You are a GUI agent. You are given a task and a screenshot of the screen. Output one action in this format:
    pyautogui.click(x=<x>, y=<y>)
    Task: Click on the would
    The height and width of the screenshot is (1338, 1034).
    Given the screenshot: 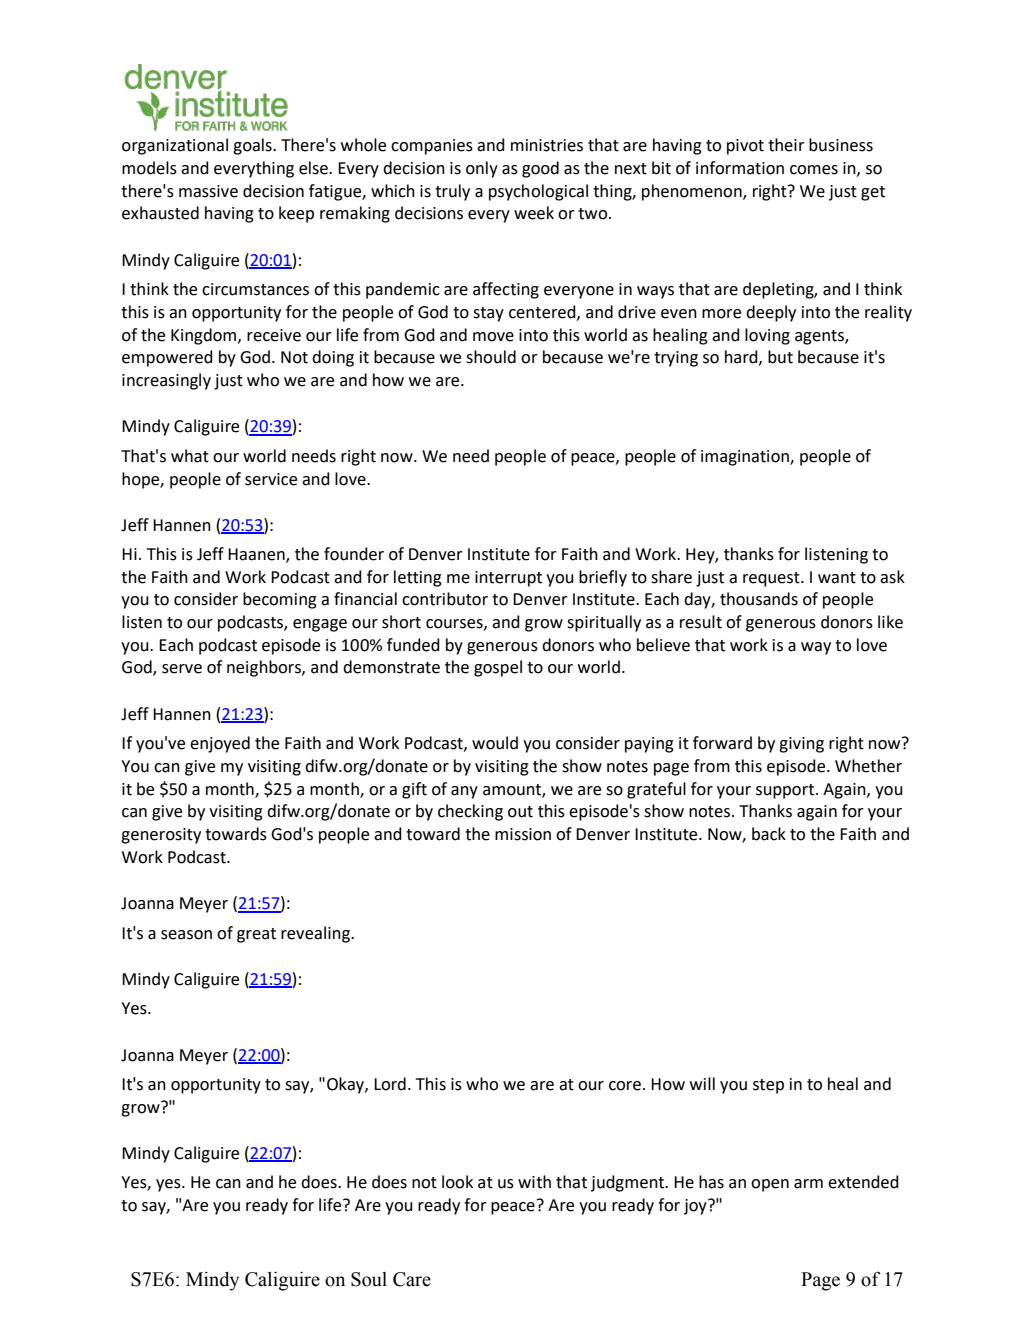 What is the action you would take?
    pyautogui.click(x=495, y=743)
